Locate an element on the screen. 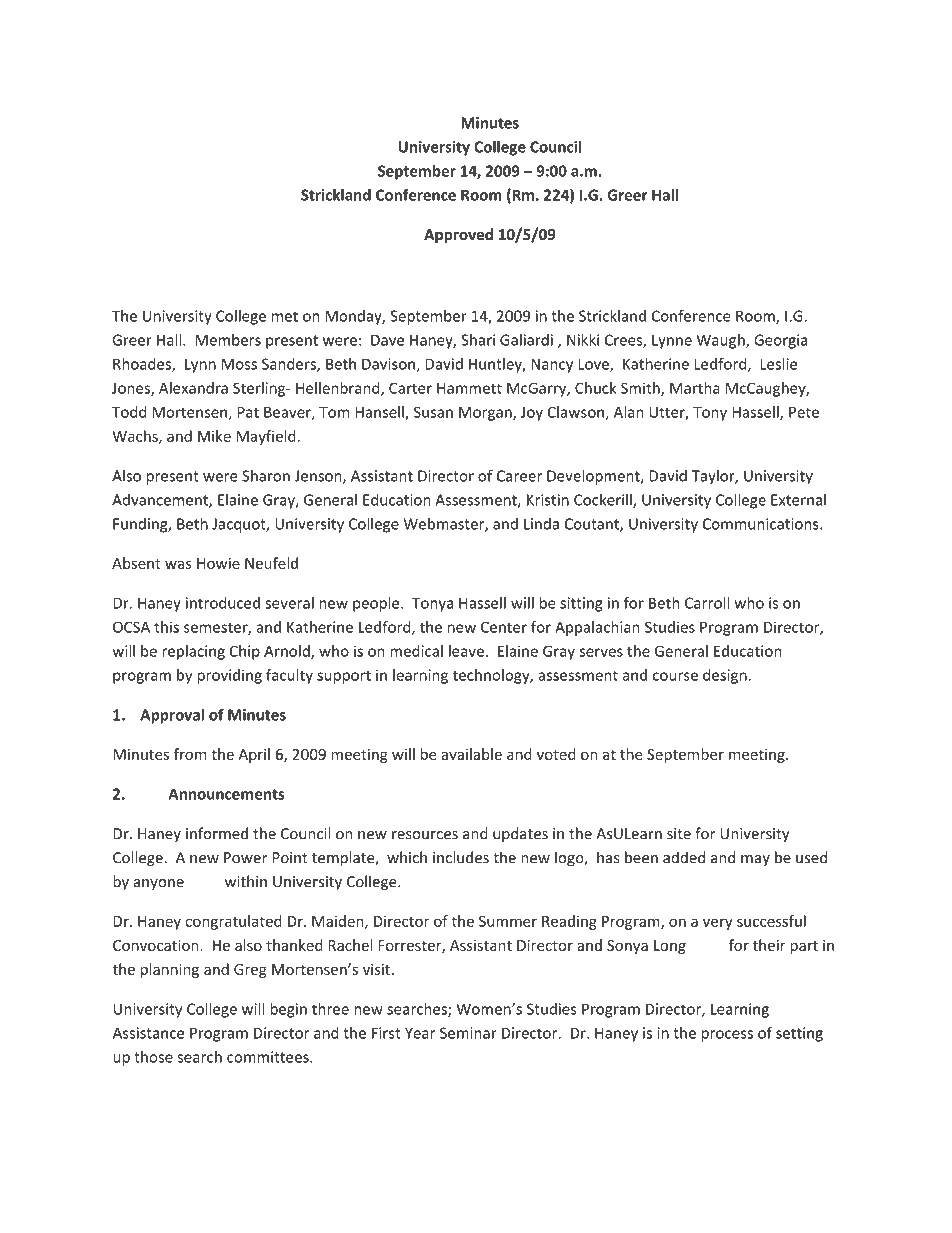  Seminar is located at coordinates (468, 1033).
